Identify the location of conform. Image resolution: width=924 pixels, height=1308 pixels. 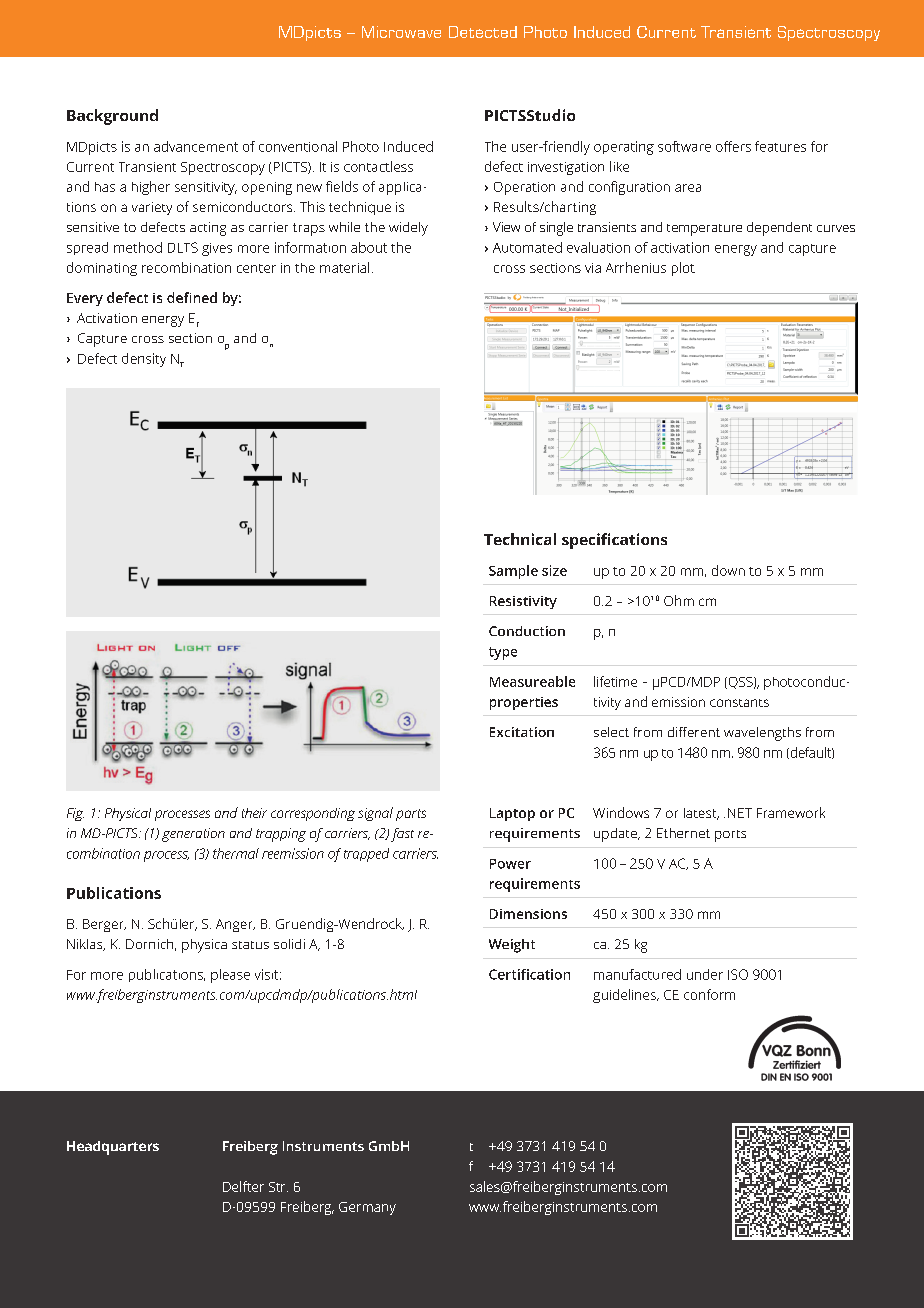
(709, 994).
